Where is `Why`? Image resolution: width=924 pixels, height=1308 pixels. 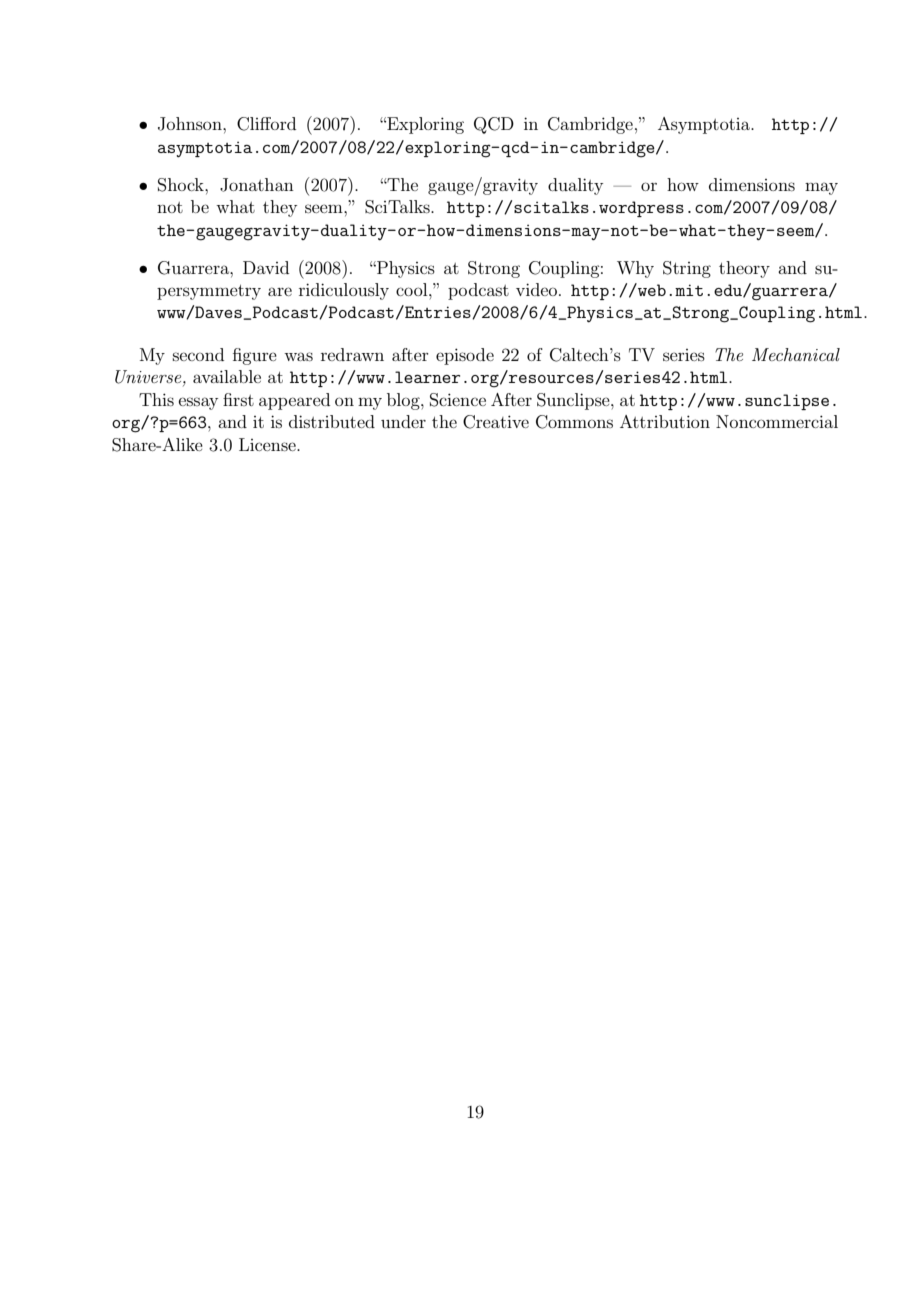 Why is located at coordinates (635, 269).
